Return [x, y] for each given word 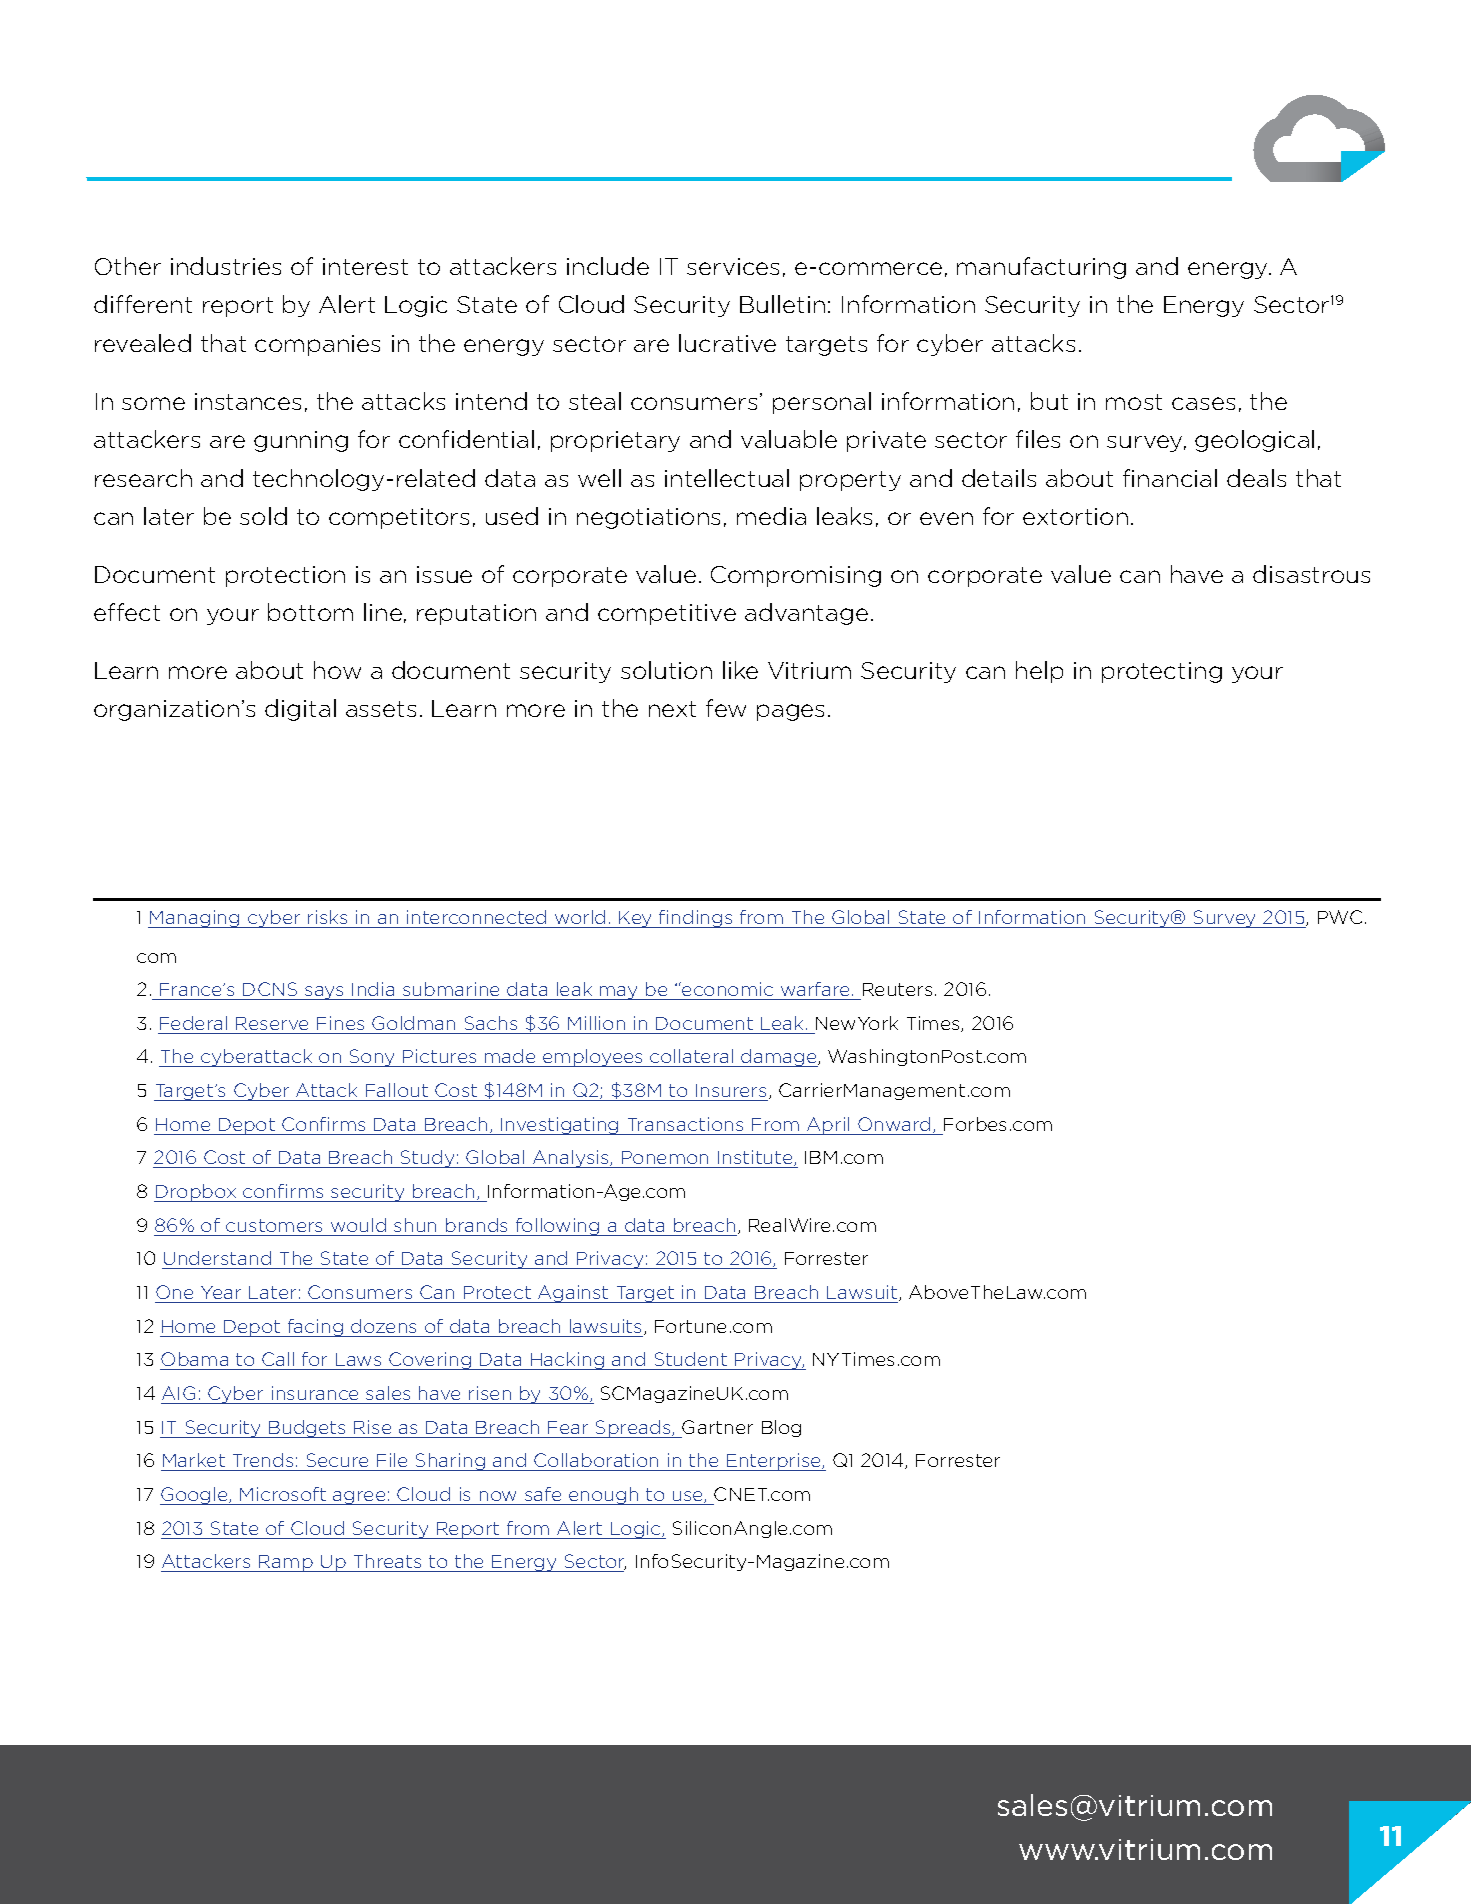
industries [226, 266]
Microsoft [283, 1494]
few [726, 708]
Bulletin [782, 304]
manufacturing [1041, 268]
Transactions [685, 1124]
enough [604, 1496]
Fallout [397, 1090]
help [1039, 672]
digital [300, 710]
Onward [894, 1124]
